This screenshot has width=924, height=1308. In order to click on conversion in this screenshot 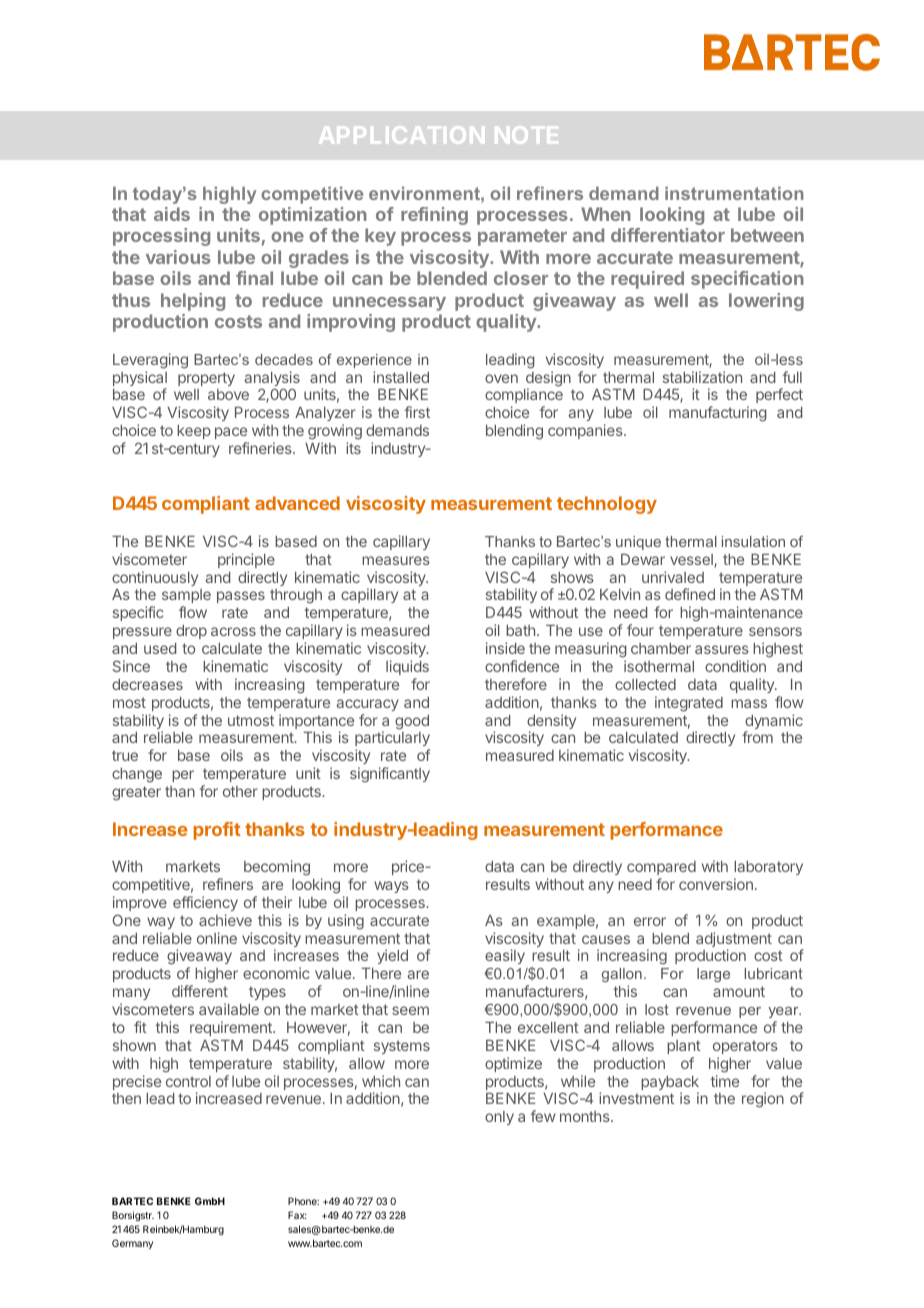, I will do `click(716, 884)`.
